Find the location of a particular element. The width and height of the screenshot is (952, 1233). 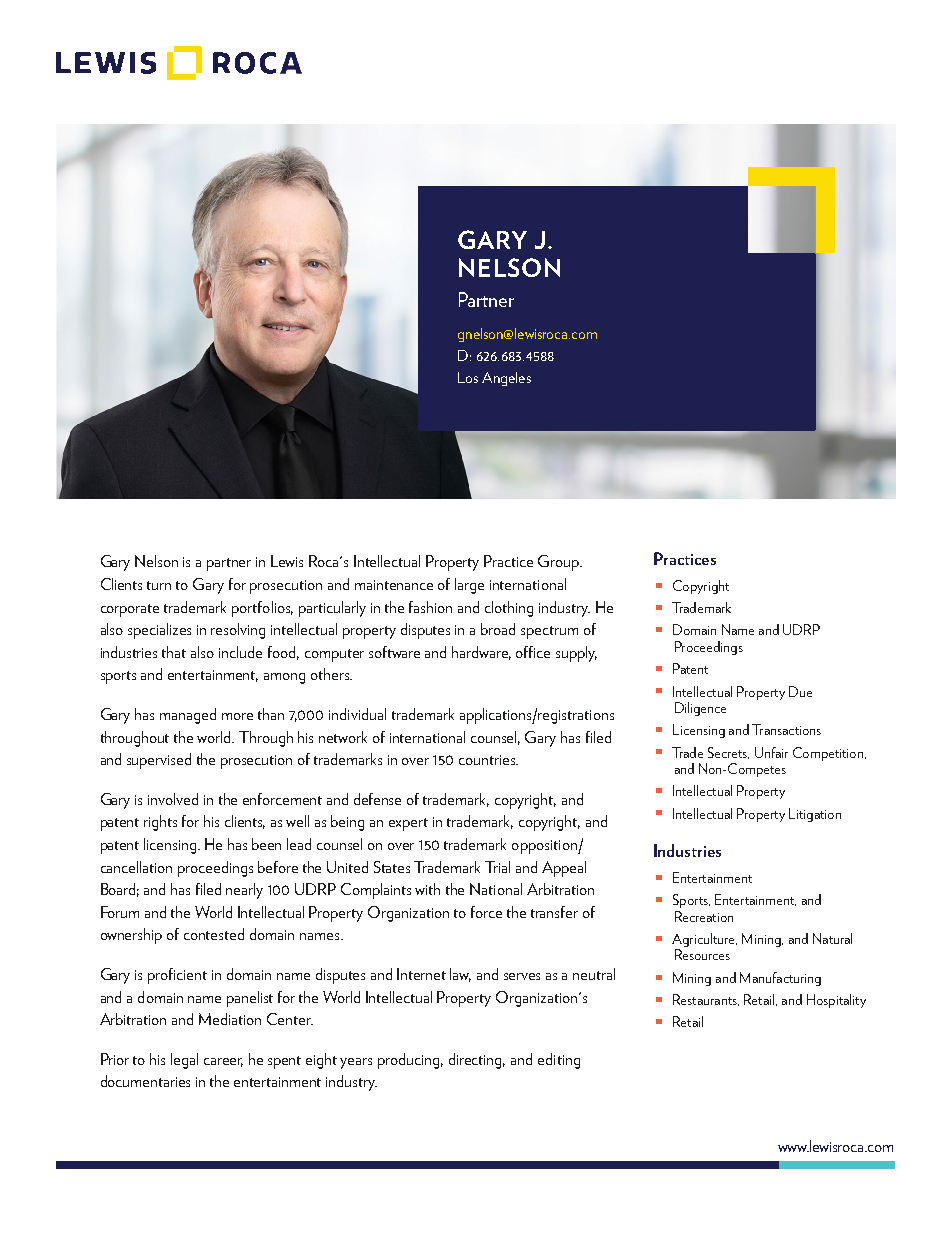

Trial is located at coordinates (497, 867).
